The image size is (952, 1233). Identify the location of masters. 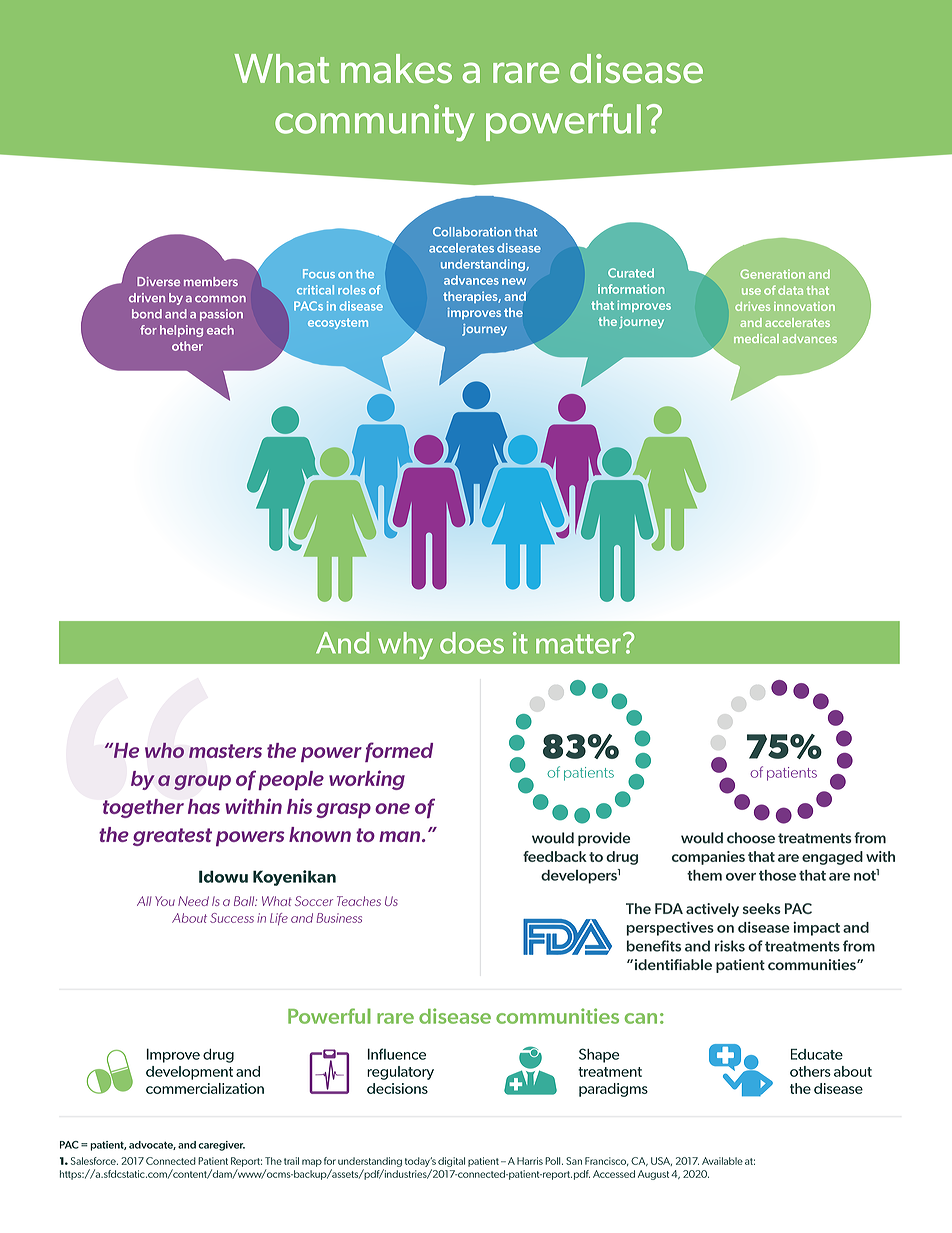
(225, 751).
